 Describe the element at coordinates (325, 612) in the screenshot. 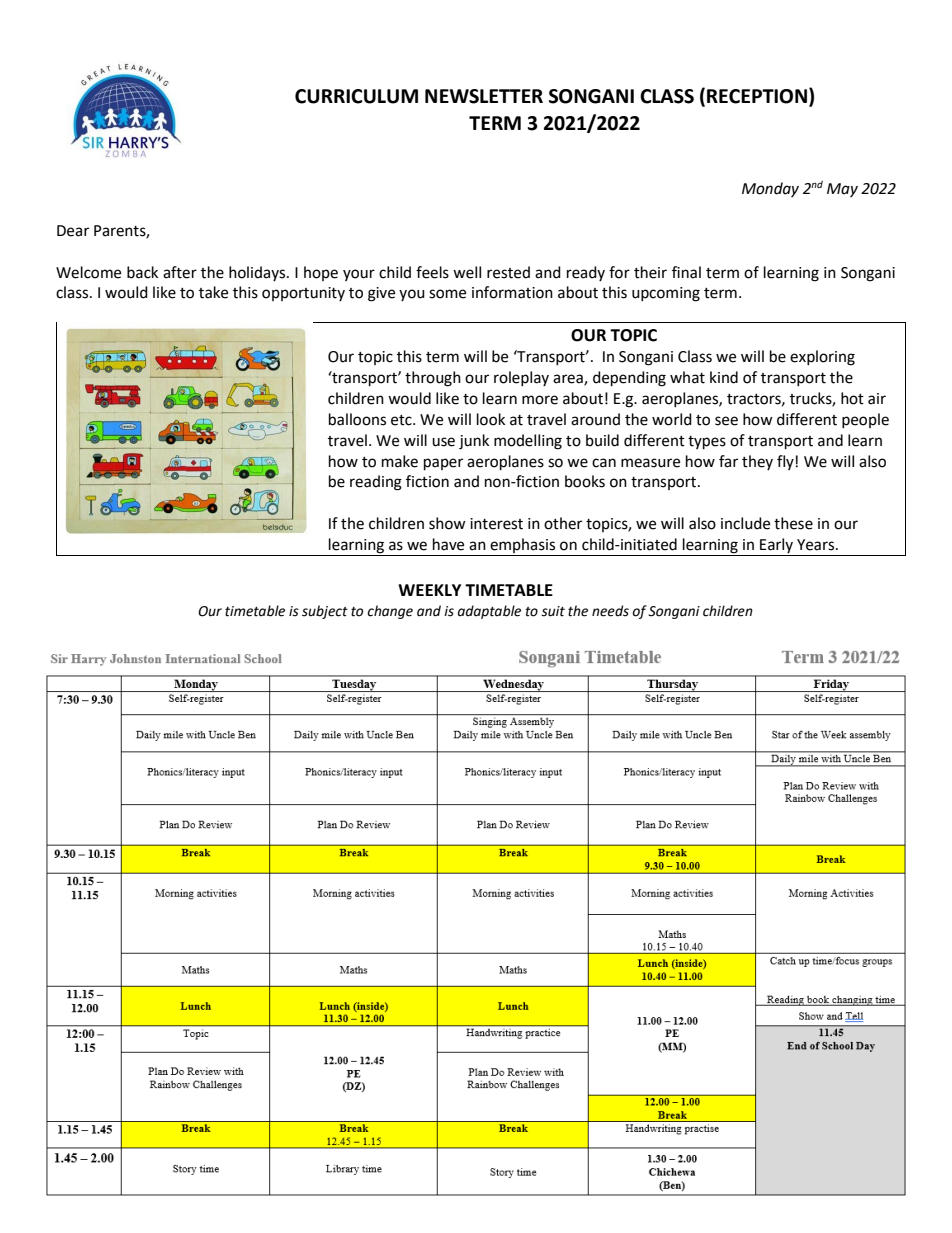

I see `subject` at that location.
